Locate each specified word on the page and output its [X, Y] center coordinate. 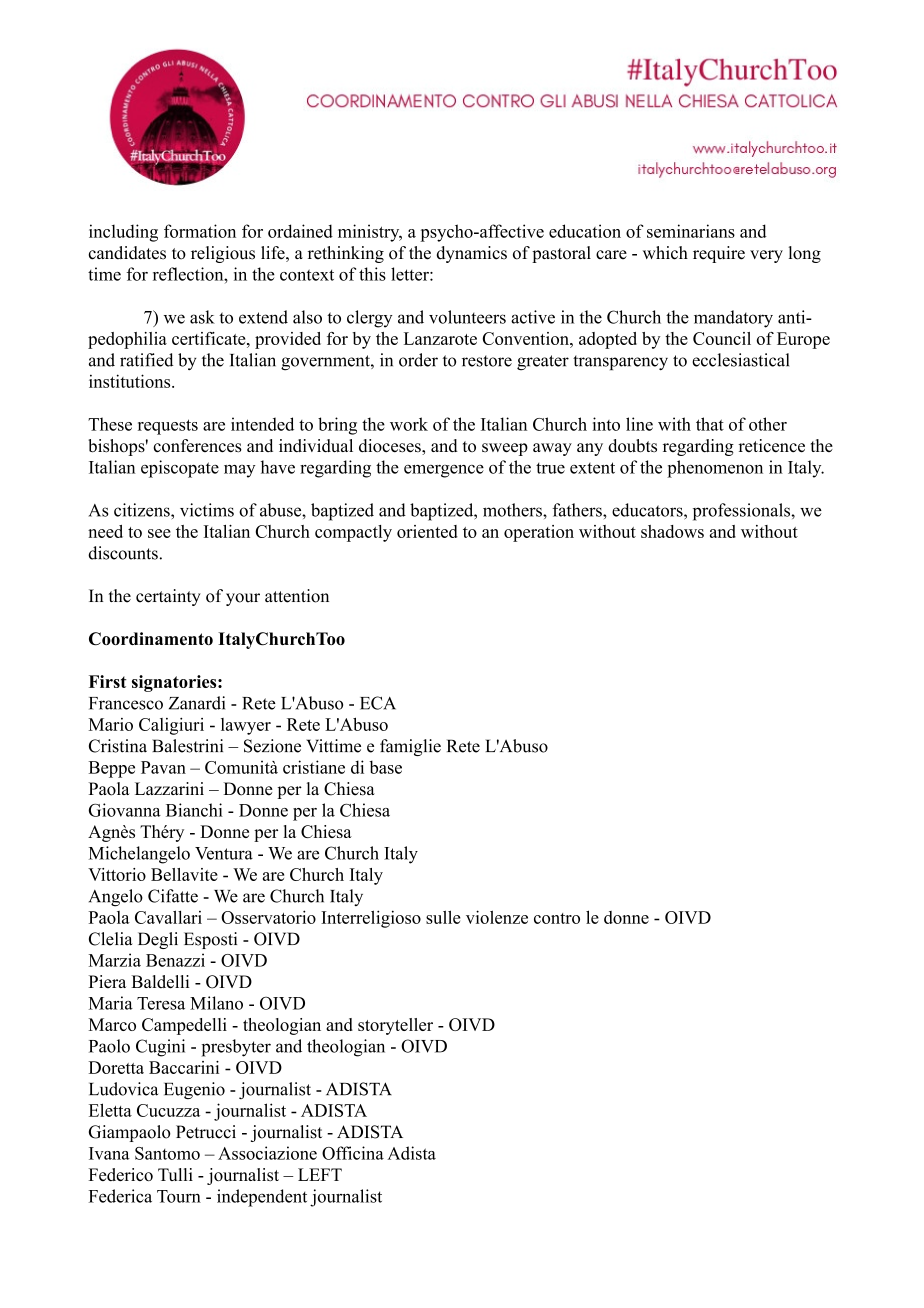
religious [223, 254]
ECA [378, 703]
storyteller [395, 1026]
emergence [444, 471]
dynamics [472, 254]
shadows [672, 531]
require [719, 254]
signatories [175, 683]
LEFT [320, 1174]
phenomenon [715, 469]
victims [207, 510]
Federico [121, 1174]
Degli [158, 940]
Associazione [267, 1153]
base [385, 767]
